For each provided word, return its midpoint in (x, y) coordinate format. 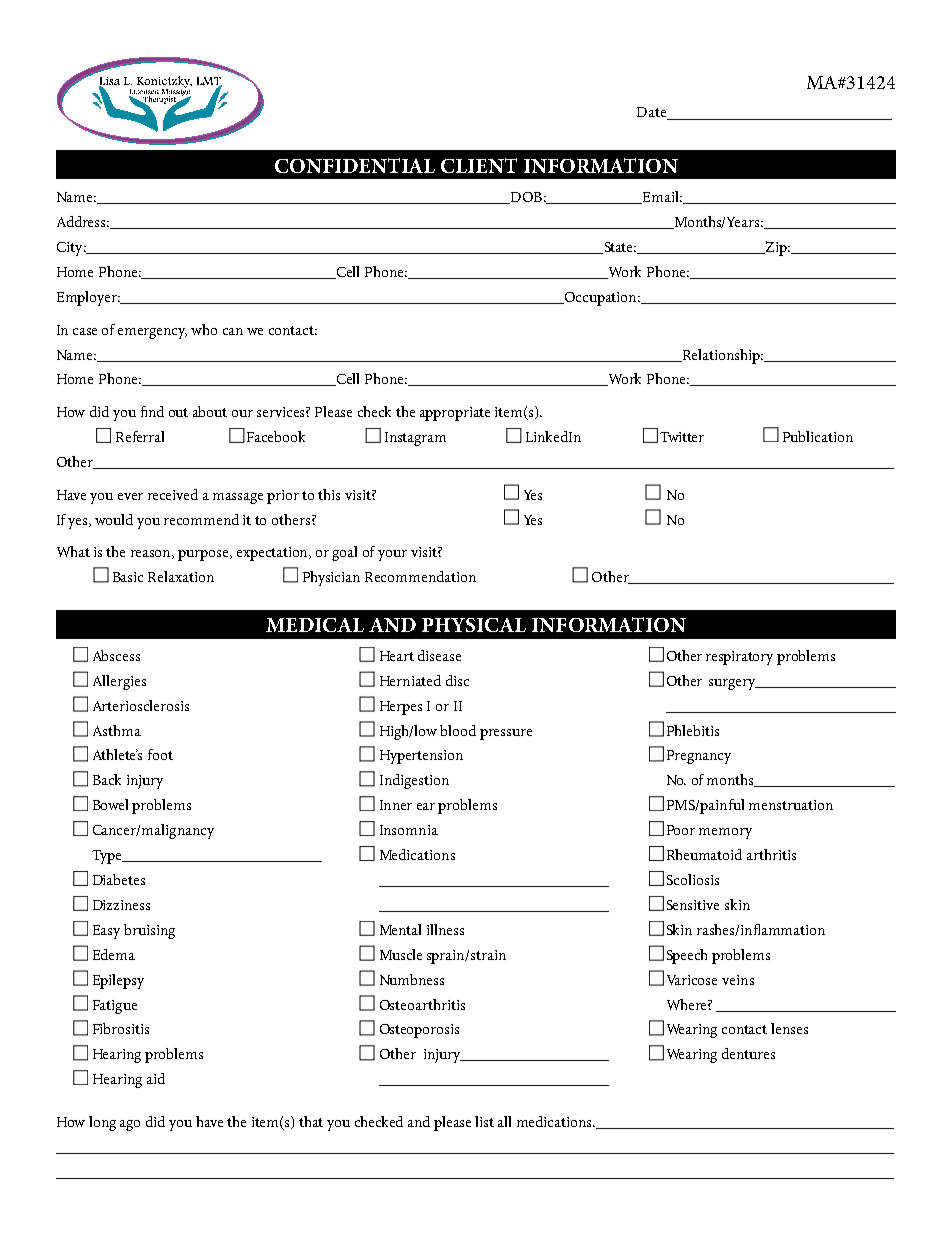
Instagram (415, 439)
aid (156, 1078)
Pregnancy (699, 757)
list (484, 1121)
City (71, 249)
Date (653, 113)
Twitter (682, 437)
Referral (140, 436)
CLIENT (479, 165)
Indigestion (414, 781)
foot (160, 754)
